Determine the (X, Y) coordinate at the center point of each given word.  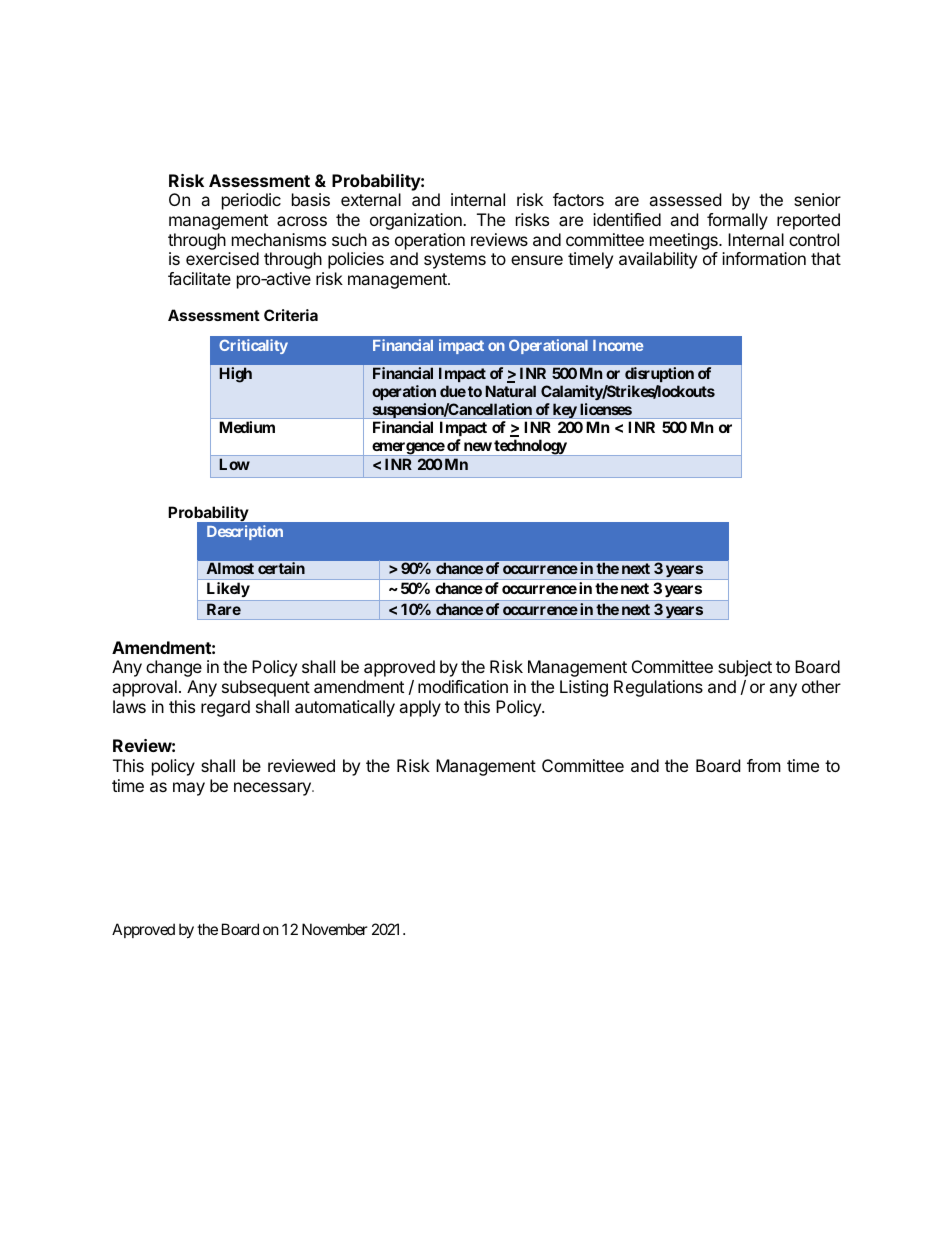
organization (417, 221)
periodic (251, 201)
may (189, 789)
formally (737, 221)
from (764, 765)
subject (745, 668)
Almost (230, 568)
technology (530, 447)
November (335, 929)
